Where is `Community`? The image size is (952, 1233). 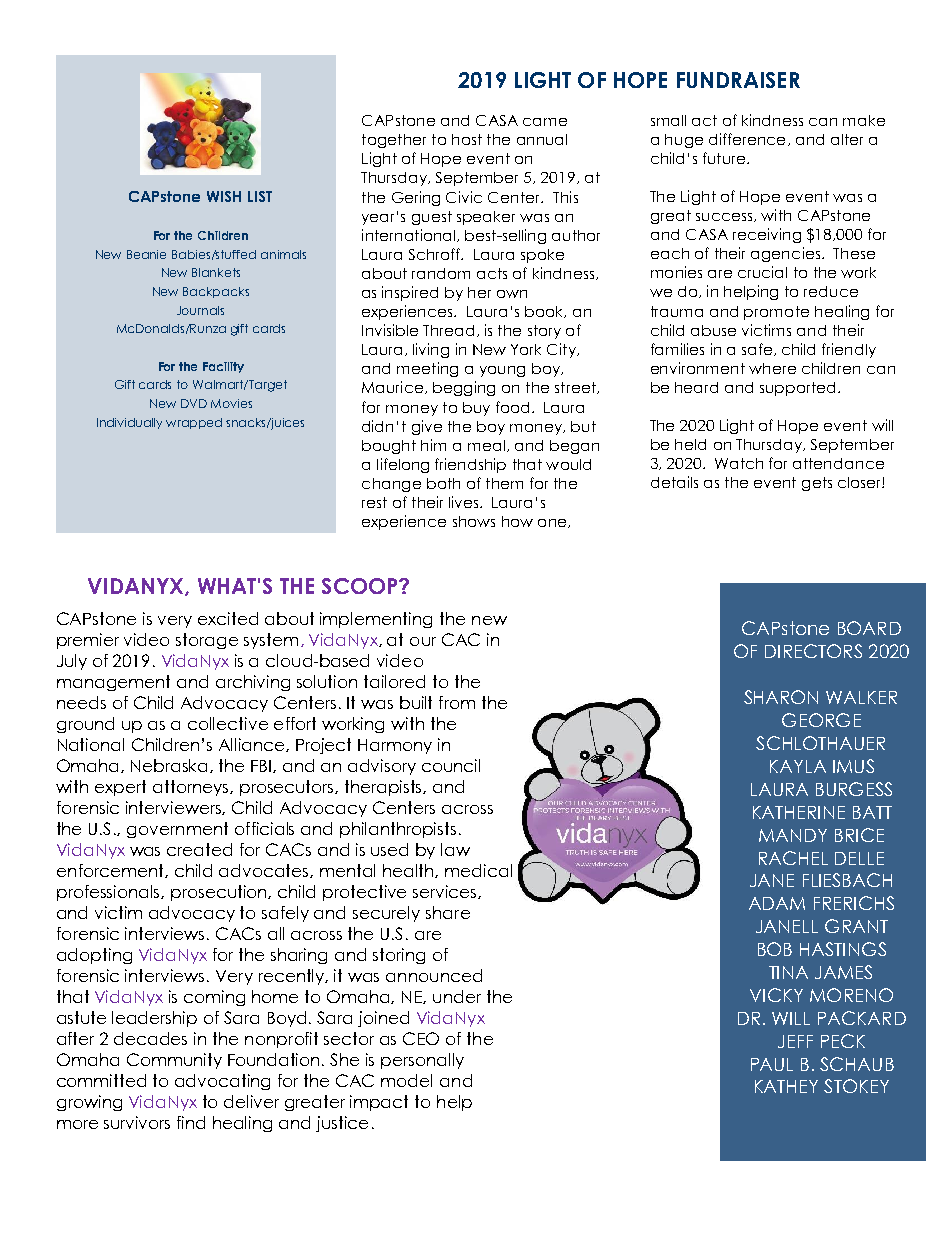 Community is located at coordinates (174, 1061).
